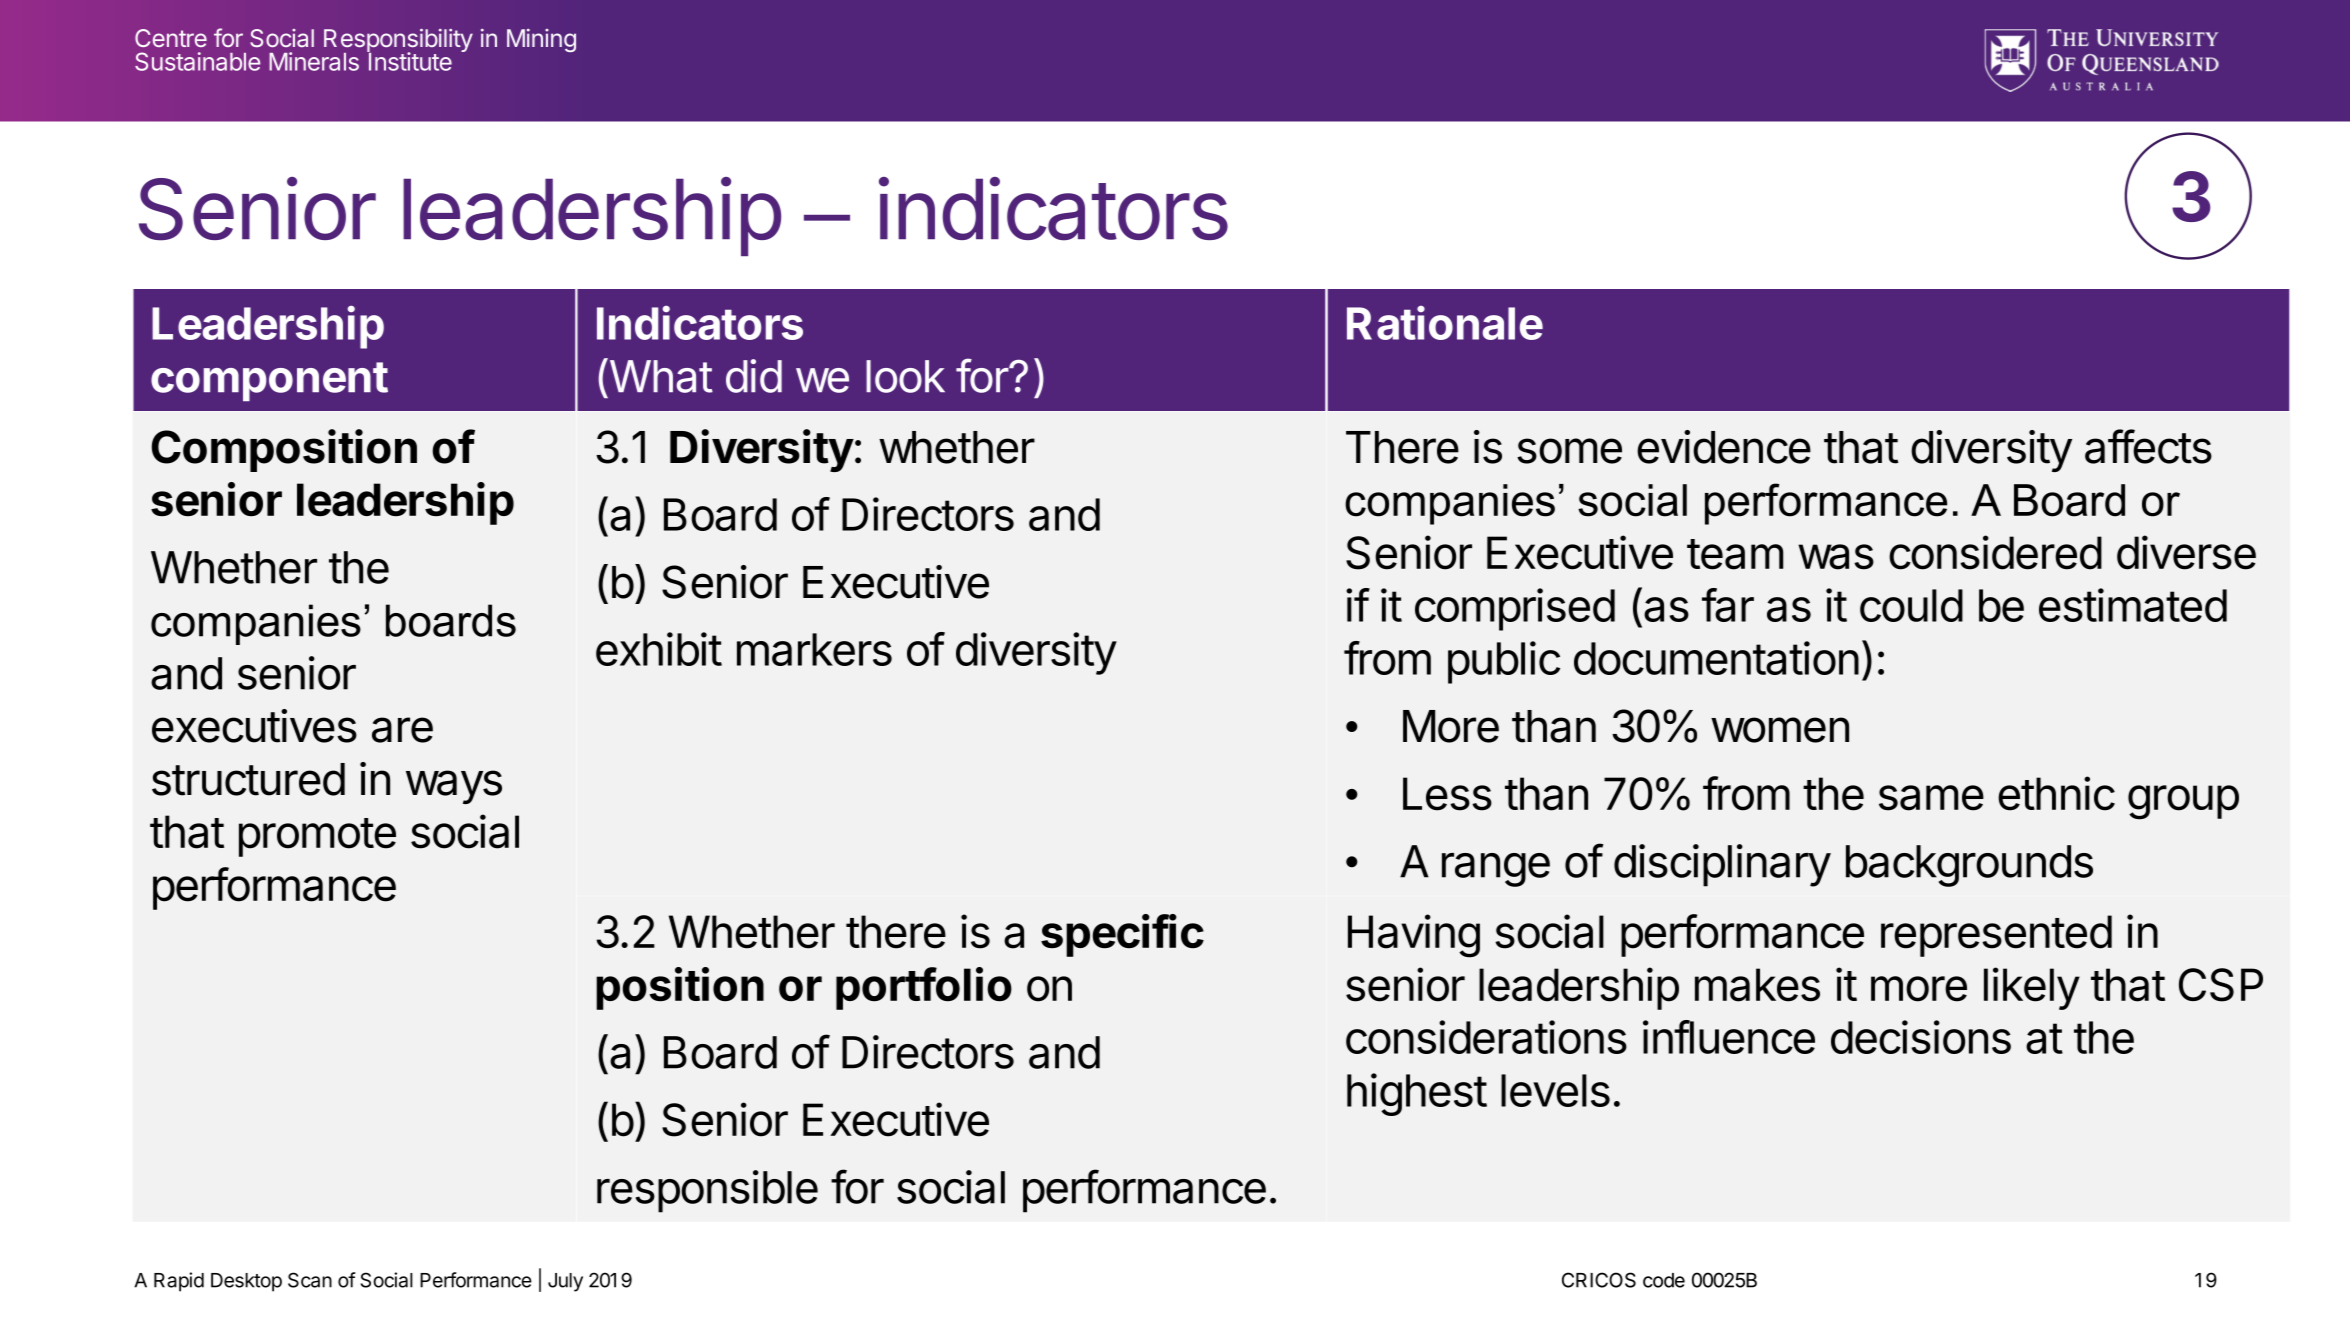 This document has height=1322, width=2350. Describe the element at coordinates (269, 381) in the document. I see `component` at that location.
